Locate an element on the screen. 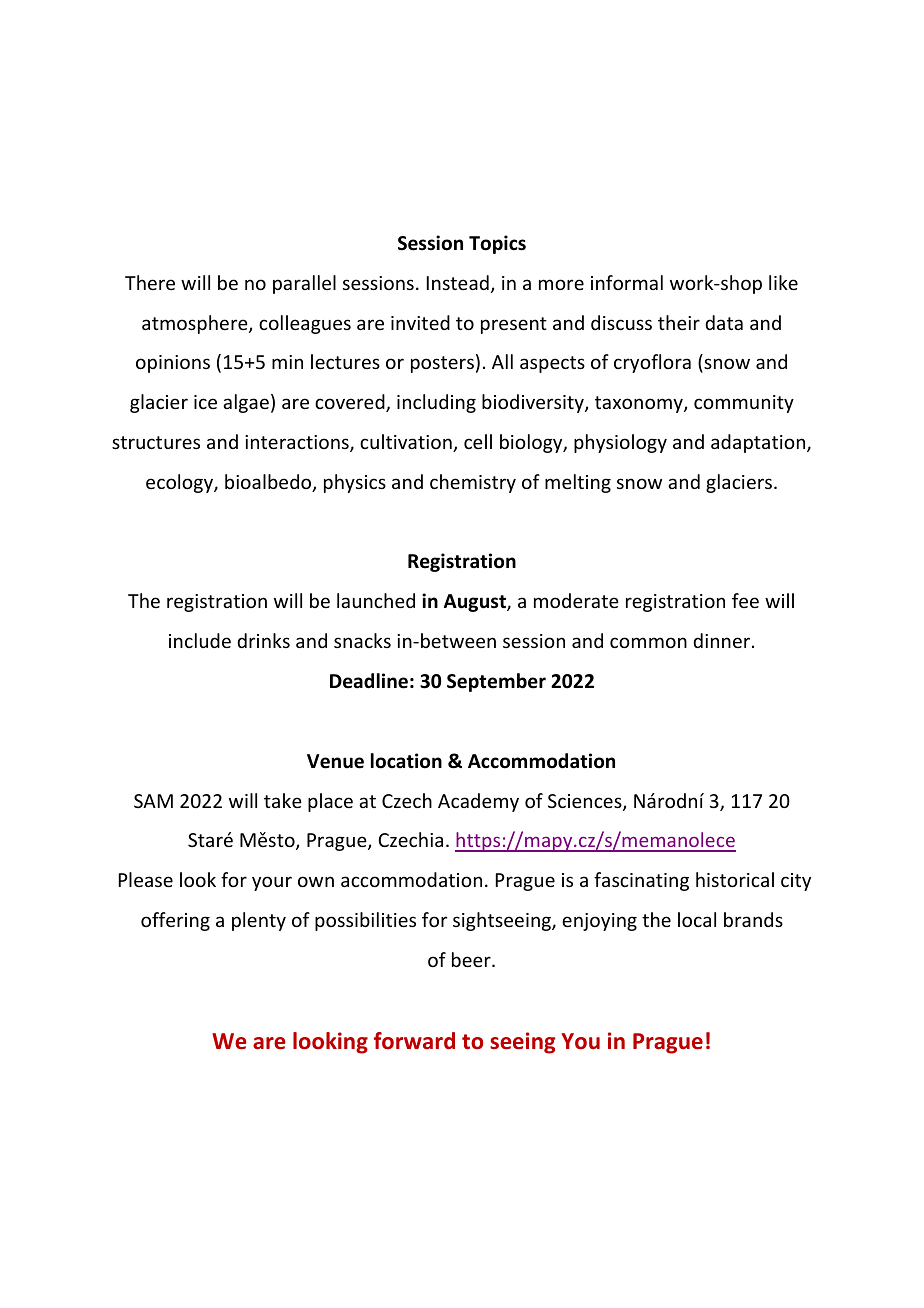  September is located at coordinates (496, 682).
